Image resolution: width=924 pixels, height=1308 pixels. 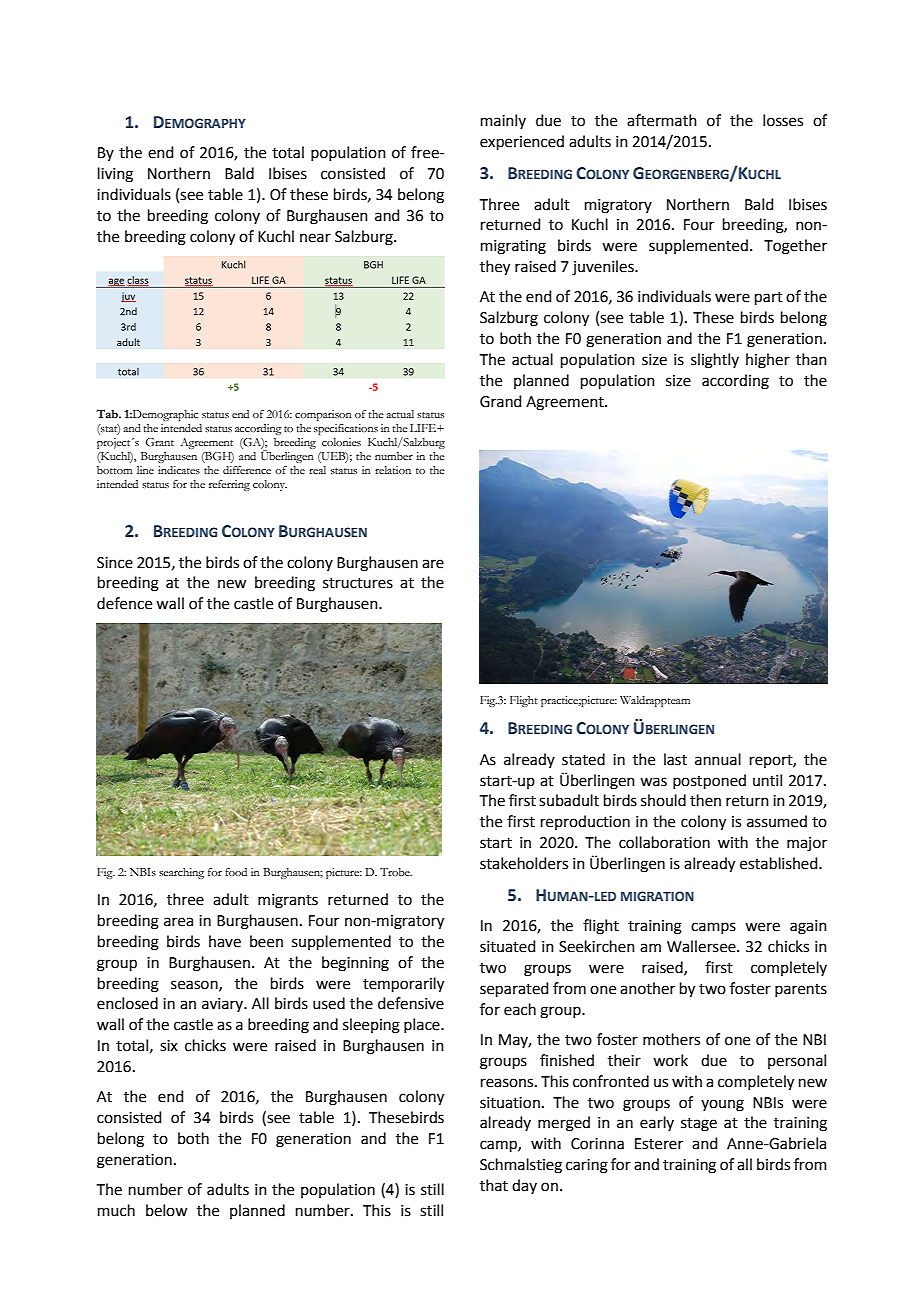 What do you see at coordinates (315, 238) in the screenshot?
I see `near` at bounding box center [315, 238].
